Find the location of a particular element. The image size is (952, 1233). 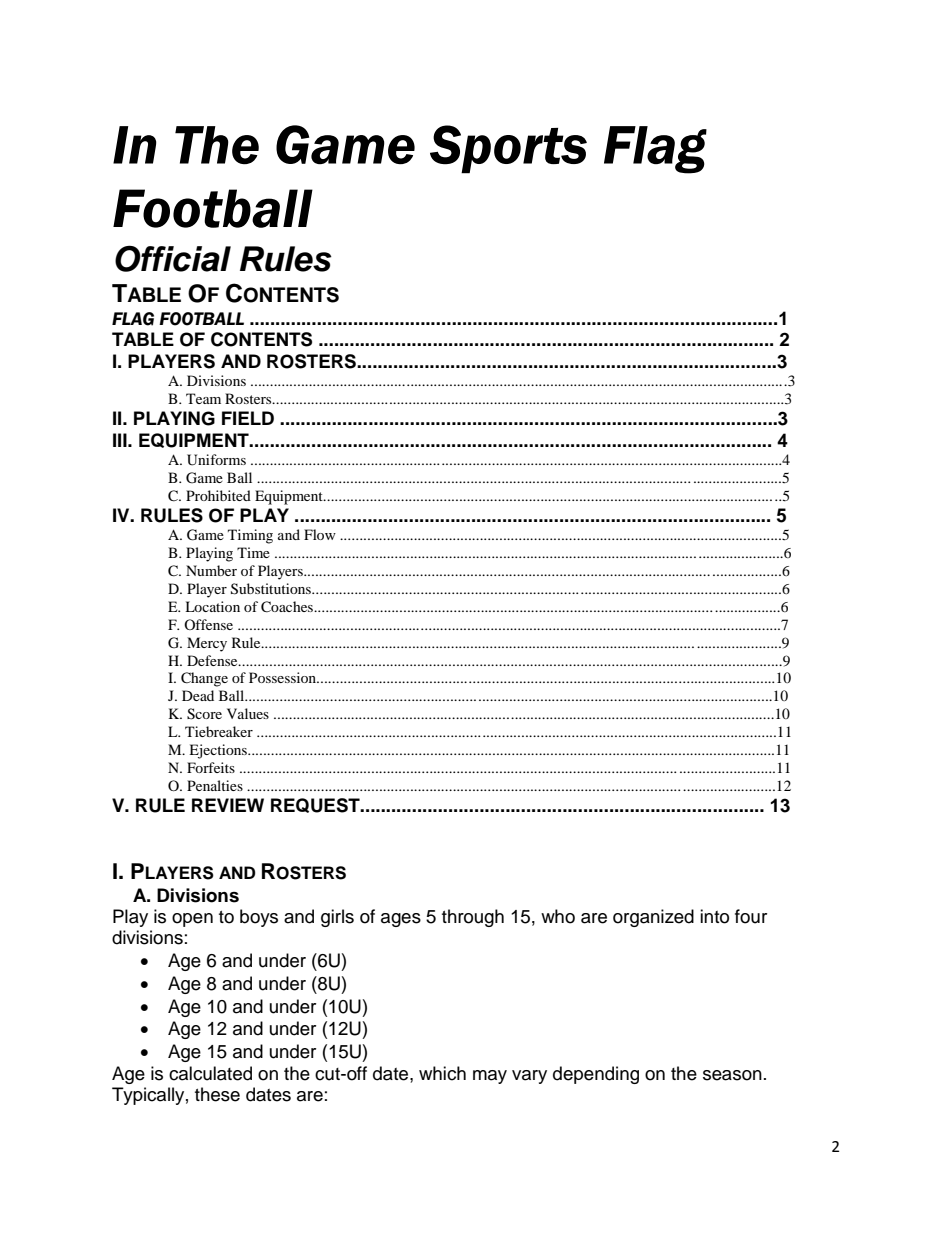

Team is located at coordinates (203, 398).
